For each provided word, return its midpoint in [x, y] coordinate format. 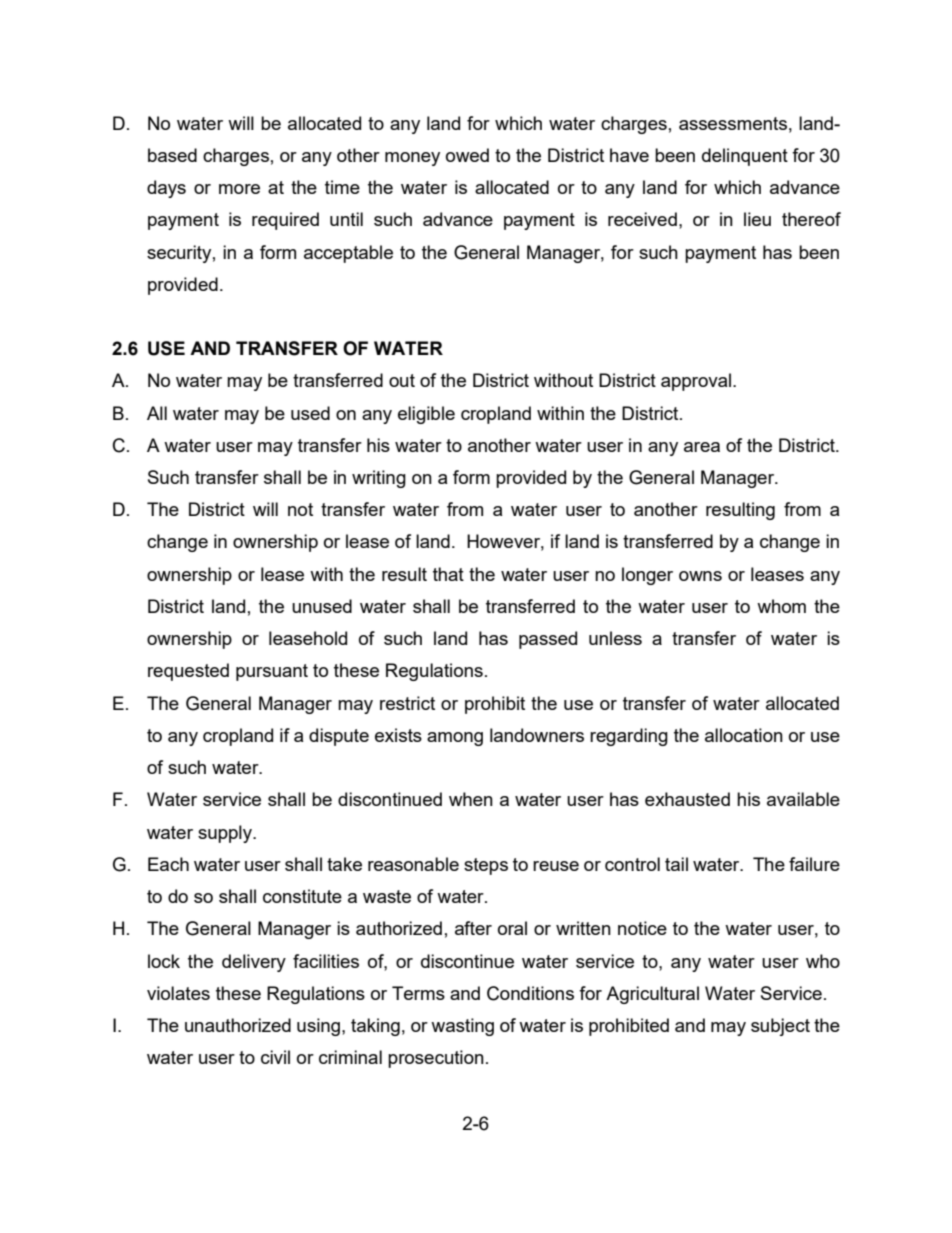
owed [467, 155]
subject [780, 1027]
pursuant [272, 672]
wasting [462, 1027]
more [239, 189]
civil [275, 1057]
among [455, 739]
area [702, 447]
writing [379, 479]
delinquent [745, 157]
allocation [744, 735]
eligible [426, 415]
